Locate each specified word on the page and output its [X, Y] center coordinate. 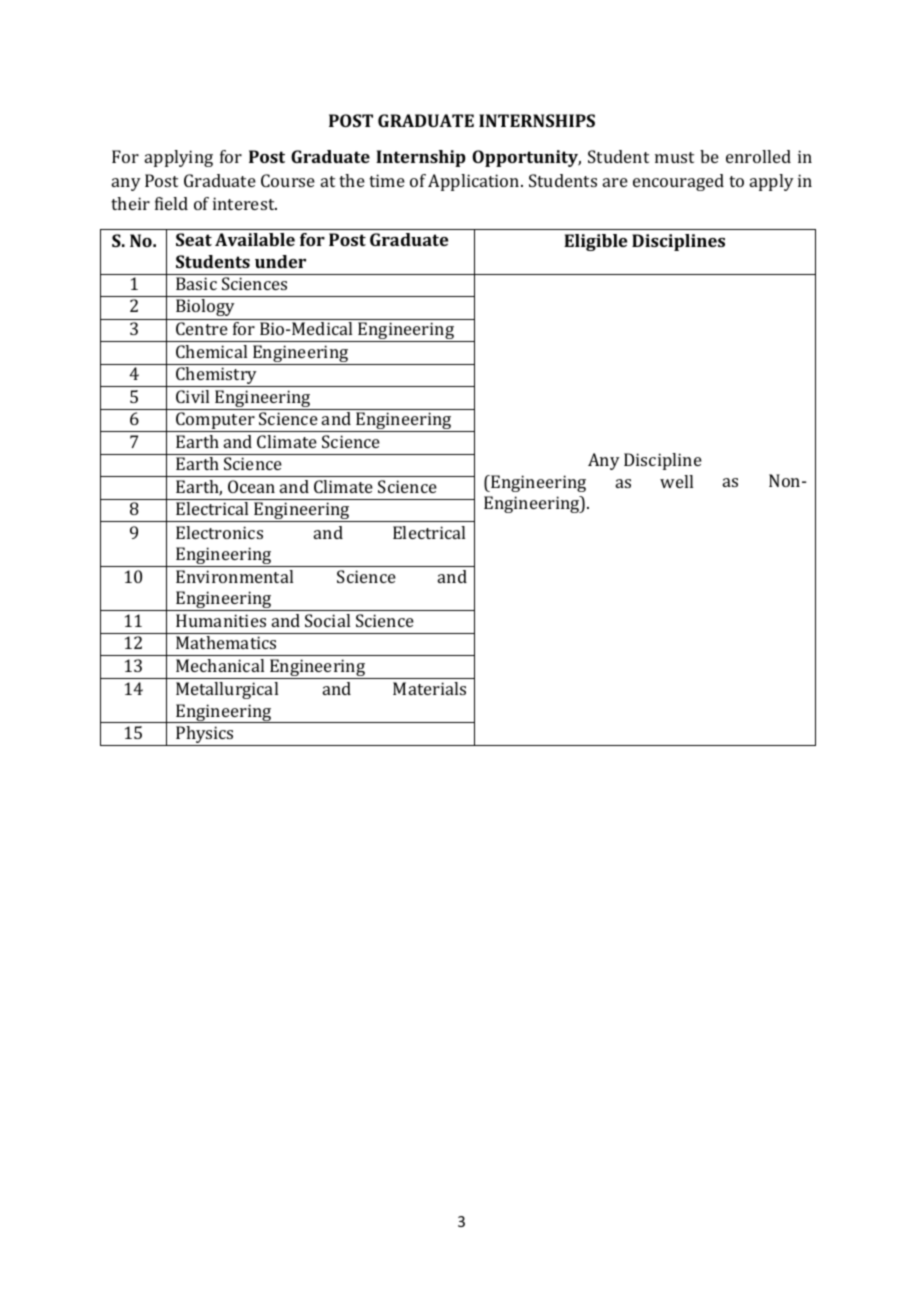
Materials [429, 688]
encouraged [678, 182]
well [676, 481]
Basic [196, 283]
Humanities [221, 620]
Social [327, 620]
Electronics [219, 532]
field [171, 203]
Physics [205, 736]
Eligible [595, 242]
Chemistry [217, 377]
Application [475, 182]
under [280, 261]
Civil [192, 396]
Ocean [251, 486]
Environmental [234, 576]
